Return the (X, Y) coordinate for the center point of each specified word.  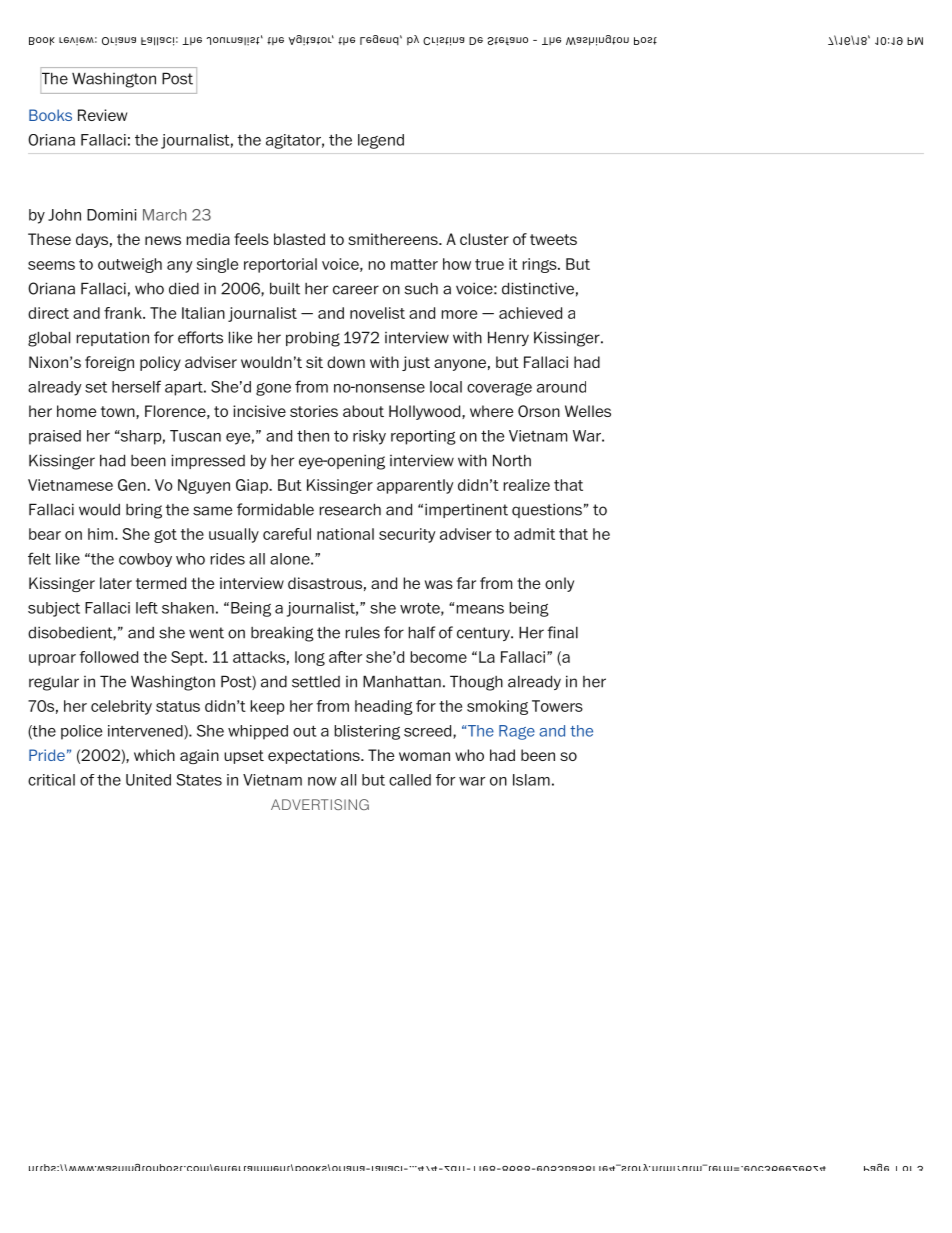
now (322, 781)
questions (547, 510)
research (350, 509)
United (148, 780)
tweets (553, 239)
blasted (299, 239)
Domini (112, 215)
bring (144, 511)
